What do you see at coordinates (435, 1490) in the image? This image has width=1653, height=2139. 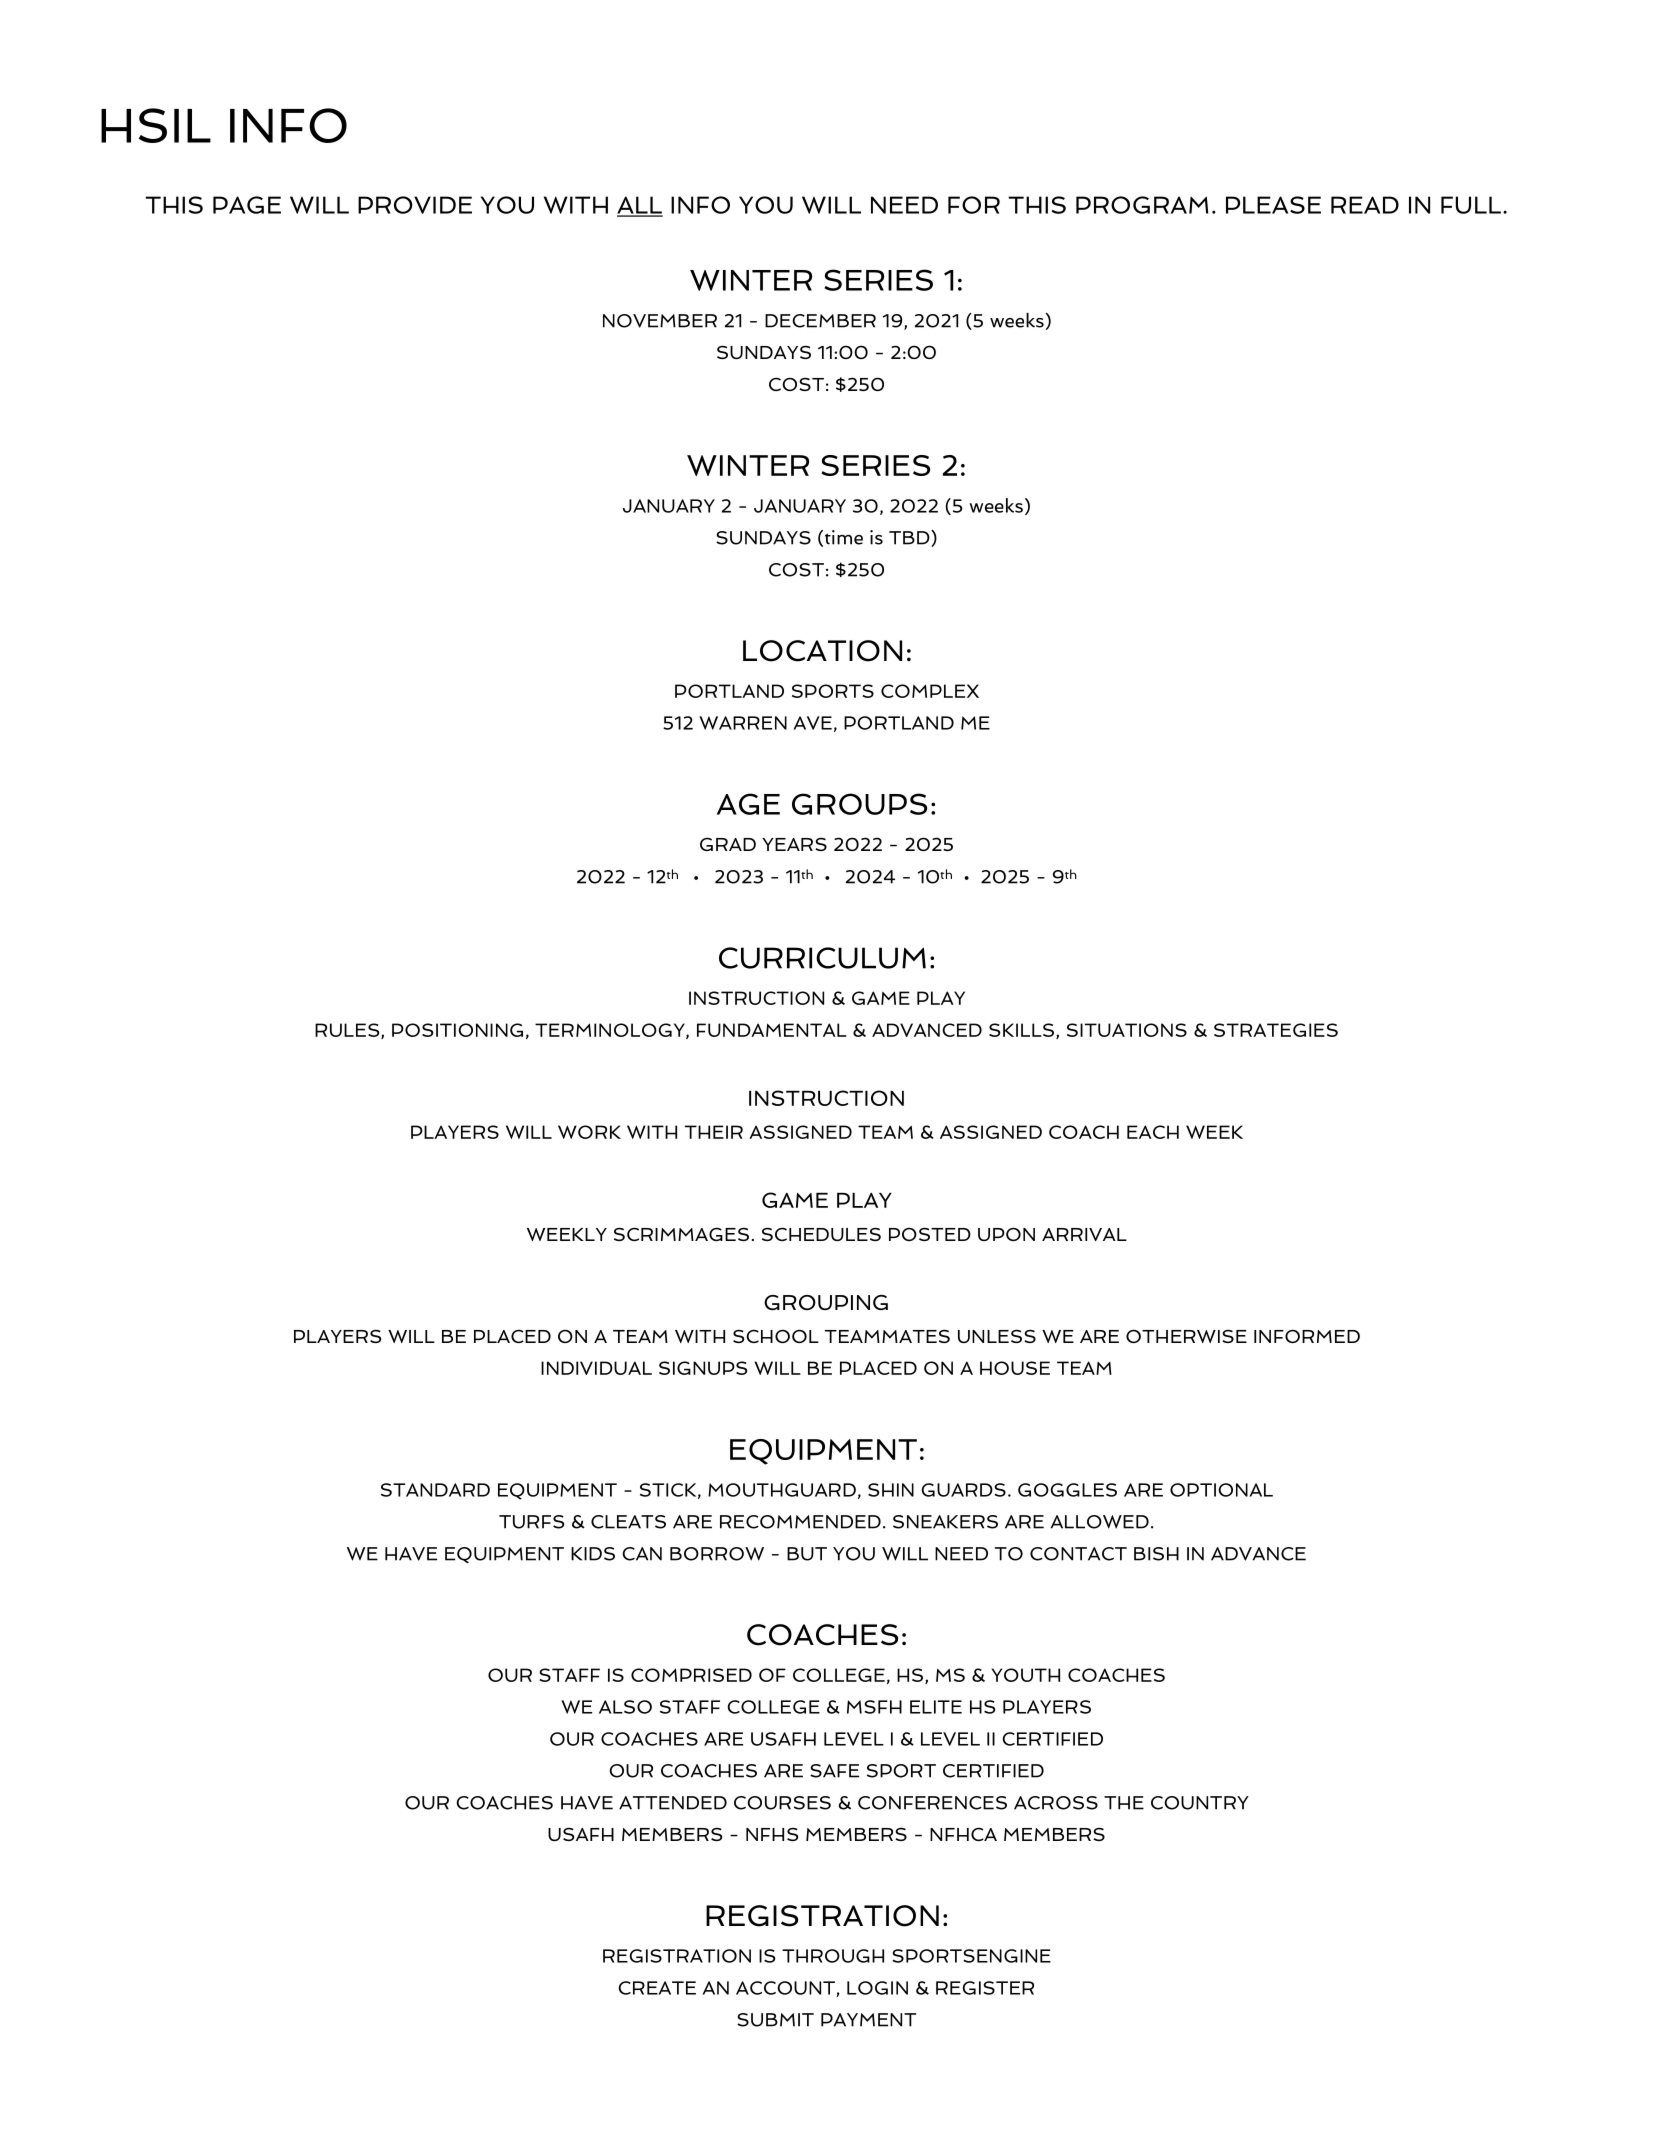 I see `STANDARD` at bounding box center [435, 1490].
